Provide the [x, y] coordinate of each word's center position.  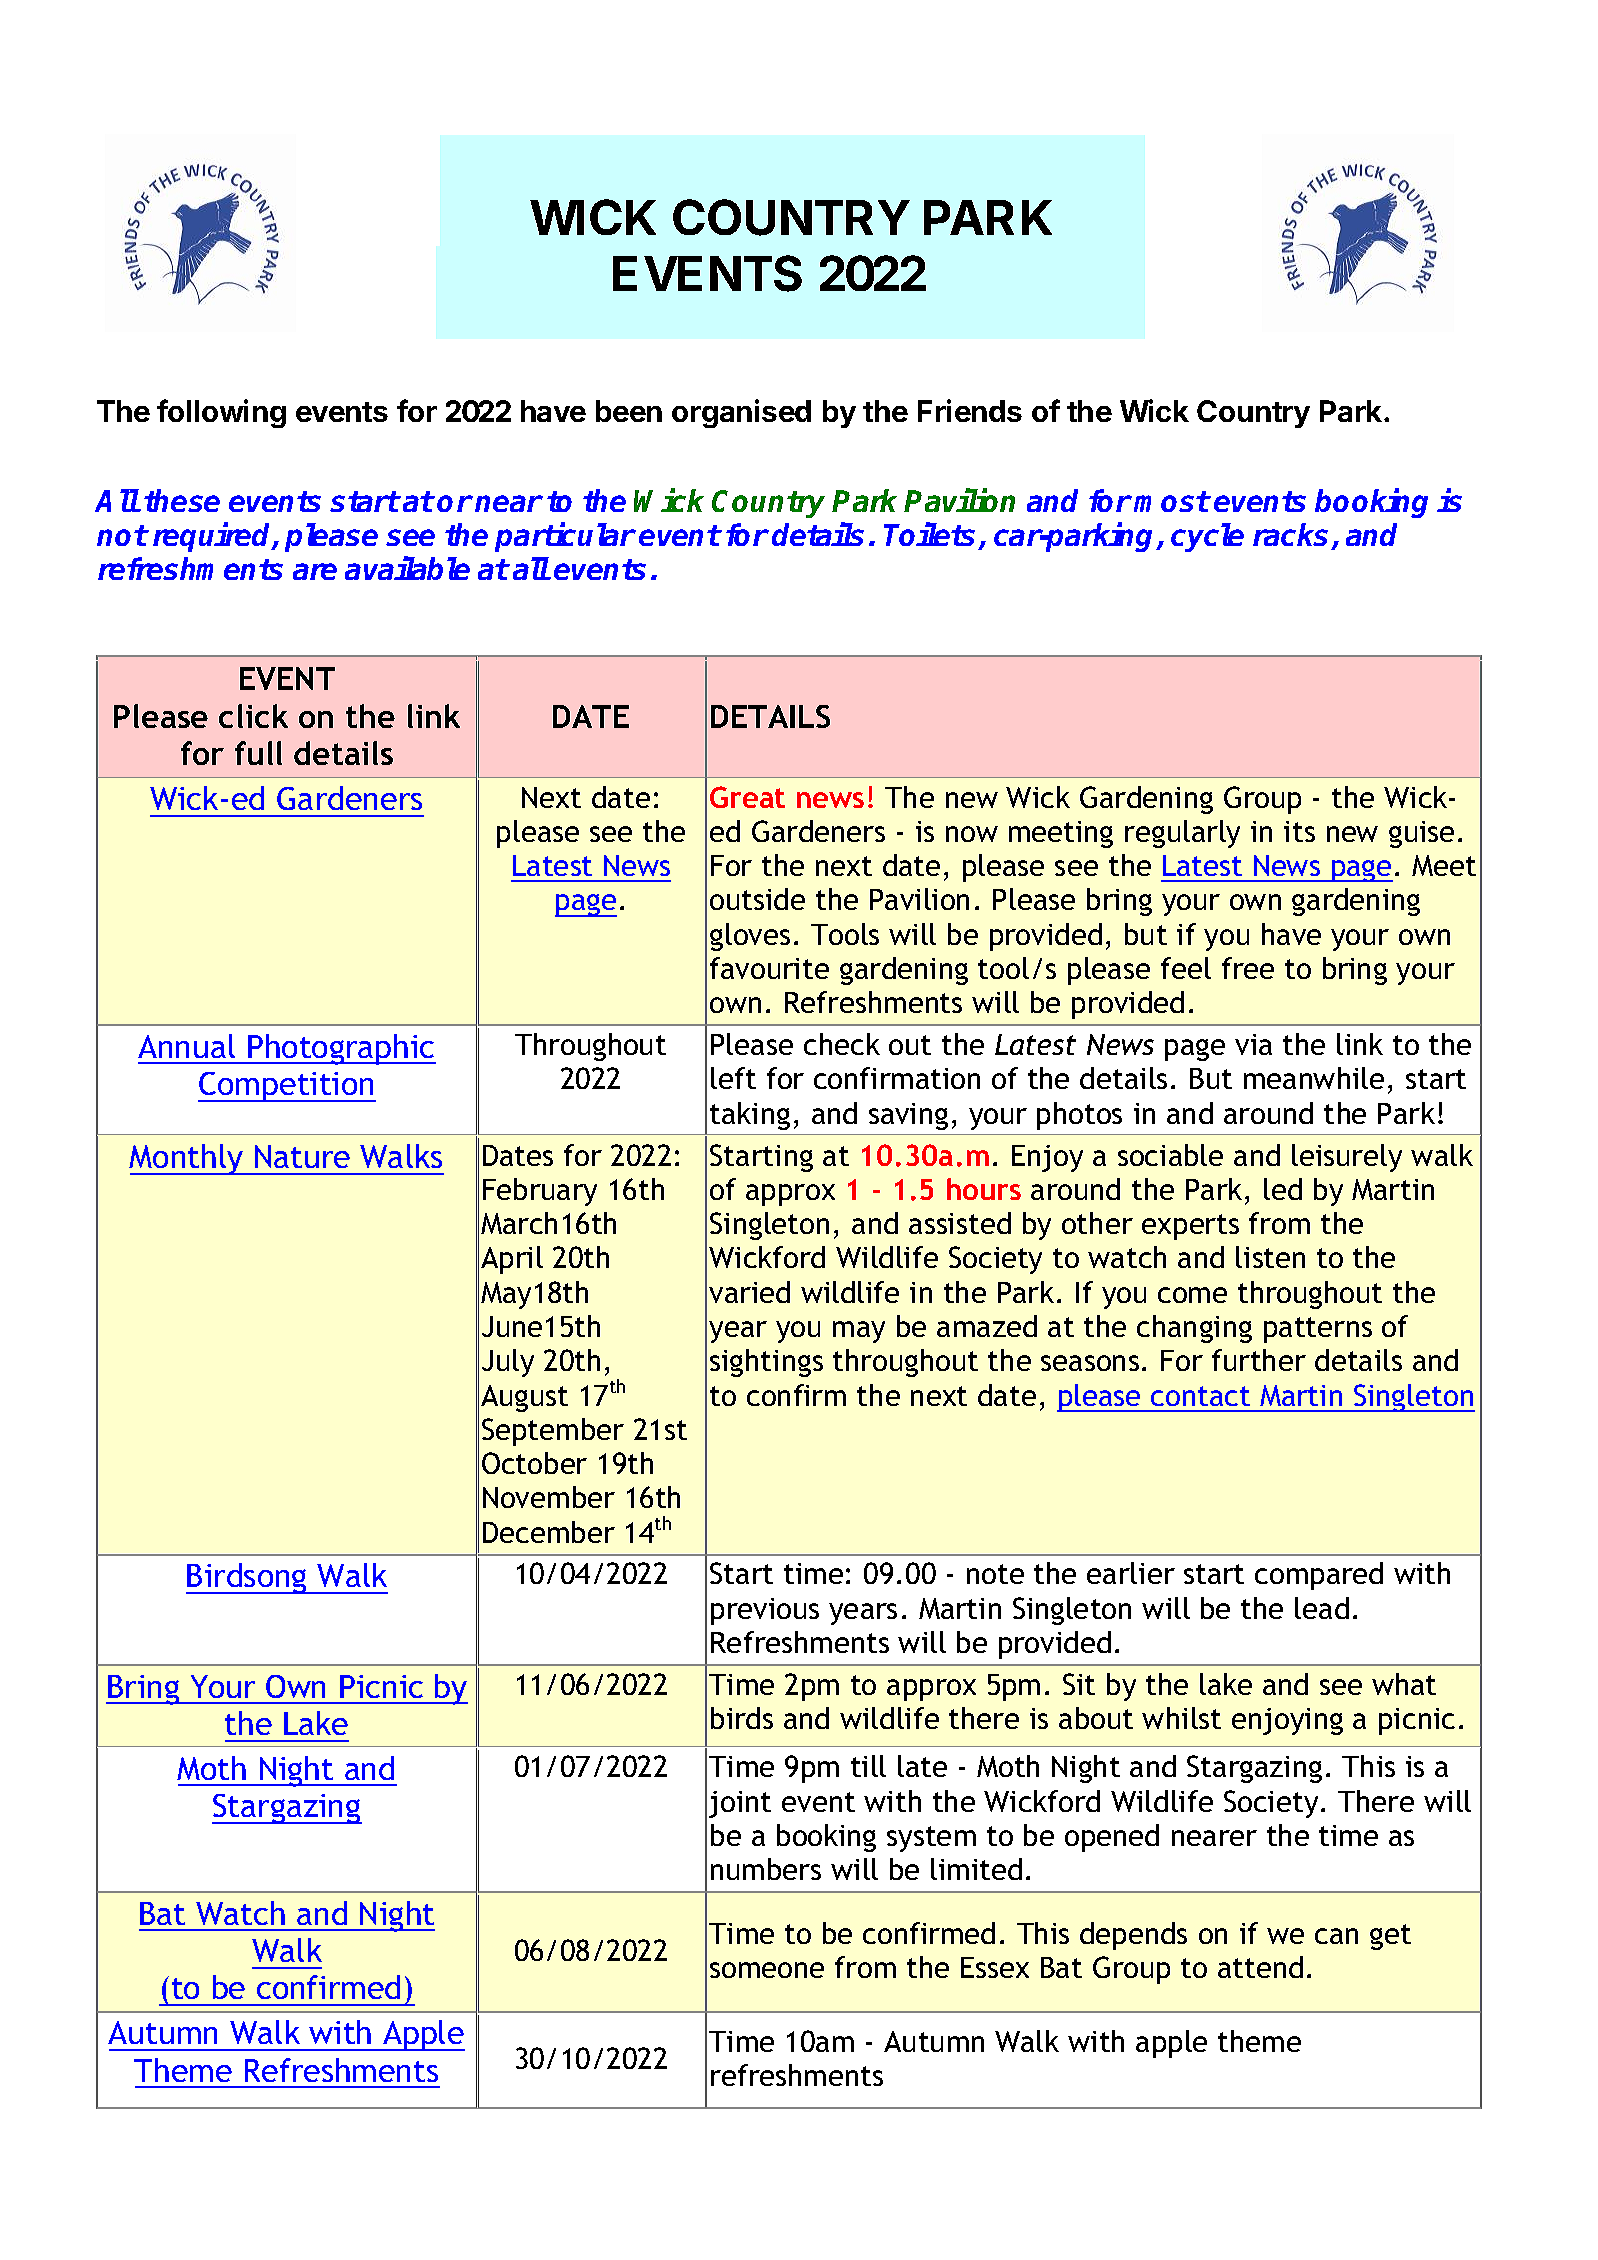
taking [750, 1116]
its [1299, 831]
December [549, 1532]
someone [767, 1970]
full [258, 753]
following [221, 413]
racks [1290, 534]
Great [747, 797]
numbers [766, 1869]
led [1283, 1189]
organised [741, 413]
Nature [302, 1156]
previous [765, 1611]
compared [1319, 1576]
